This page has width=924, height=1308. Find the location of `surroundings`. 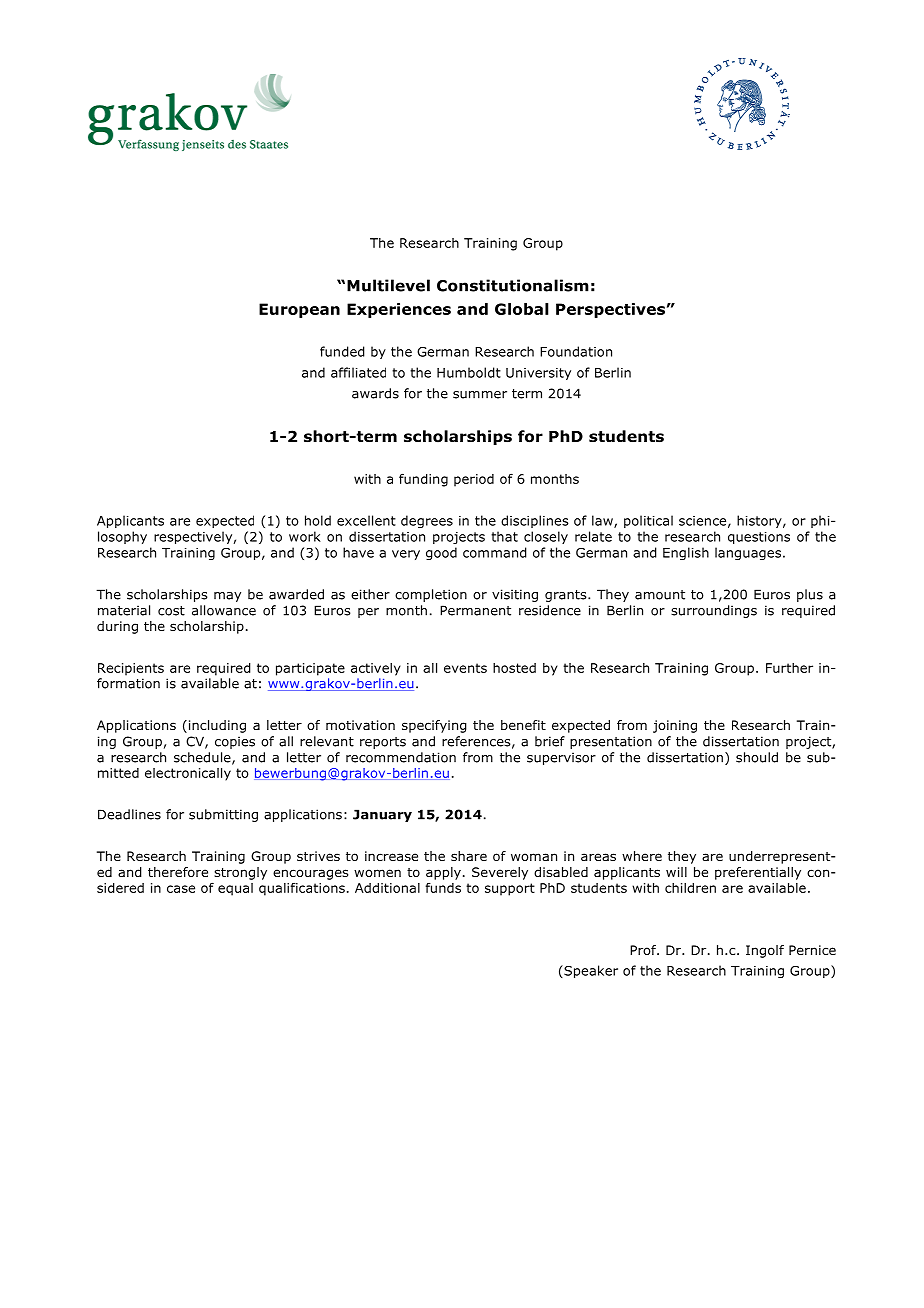

surroundings is located at coordinates (714, 611).
